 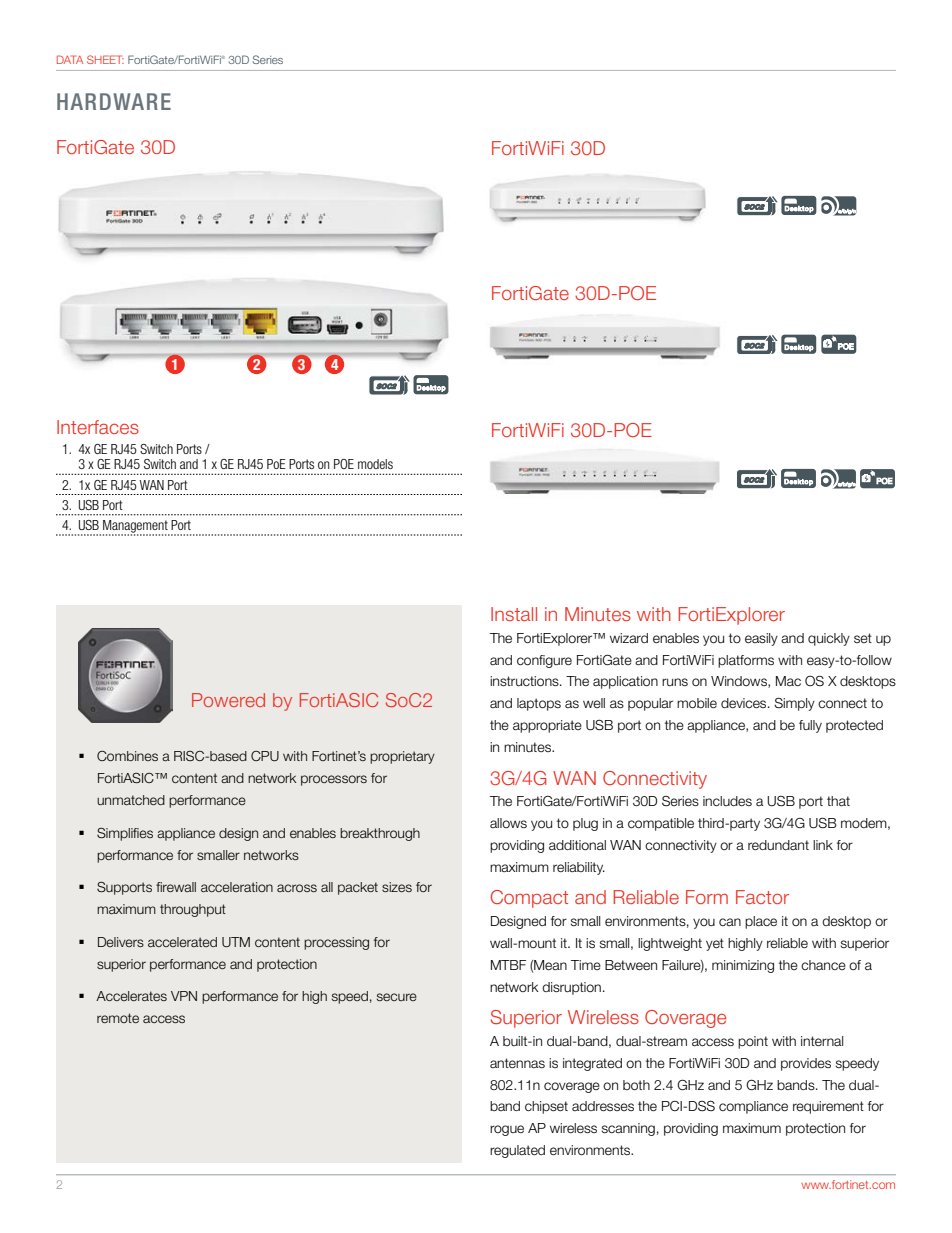 I want to click on rogue, so click(x=507, y=1130).
